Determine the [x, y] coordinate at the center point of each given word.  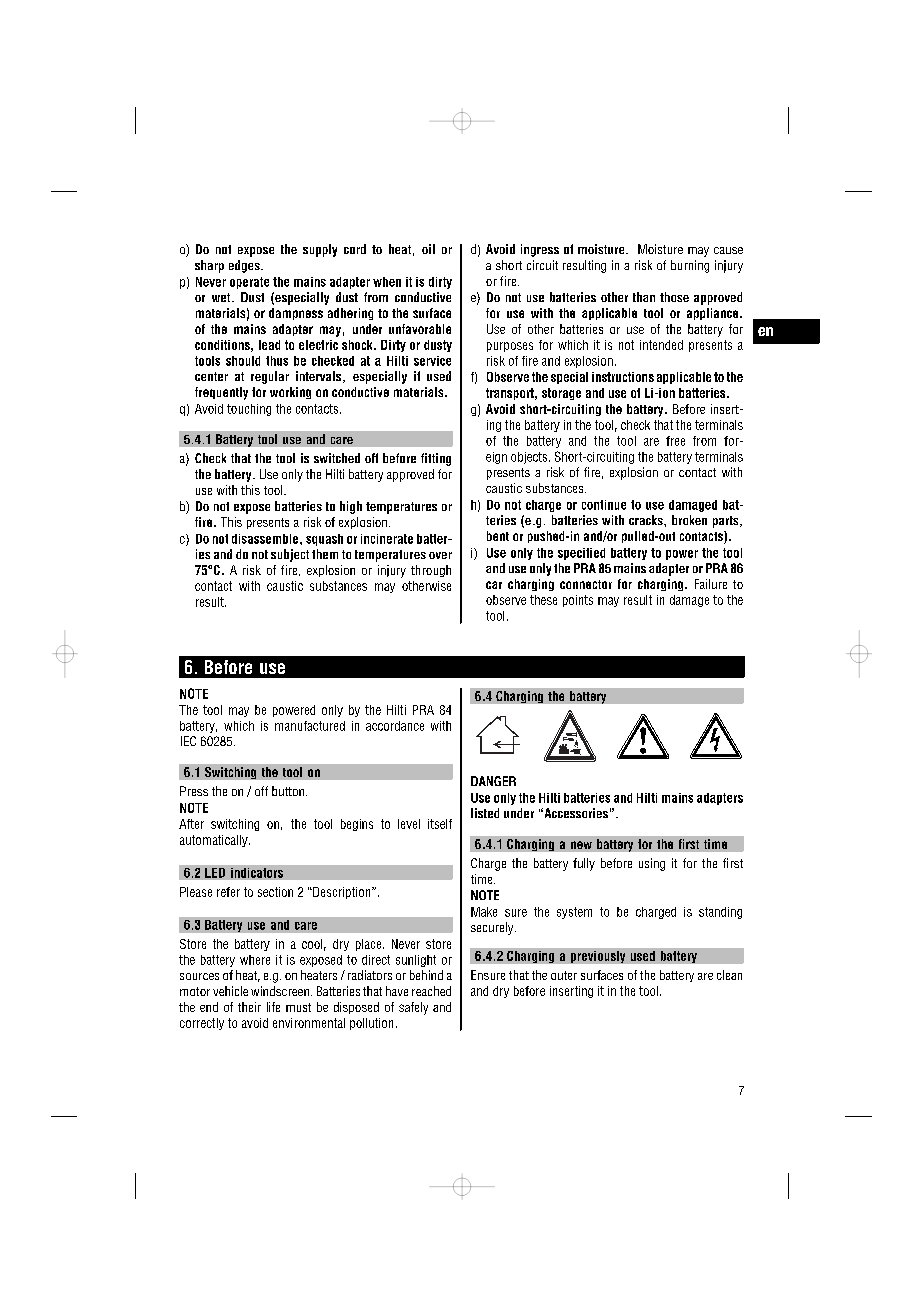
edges [245, 266]
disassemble [266, 539]
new [581, 845]
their [249, 1007]
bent [498, 536]
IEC [188, 741]
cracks [647, 520]
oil [428, 249]
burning [690, 266]
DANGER [493, 781]
